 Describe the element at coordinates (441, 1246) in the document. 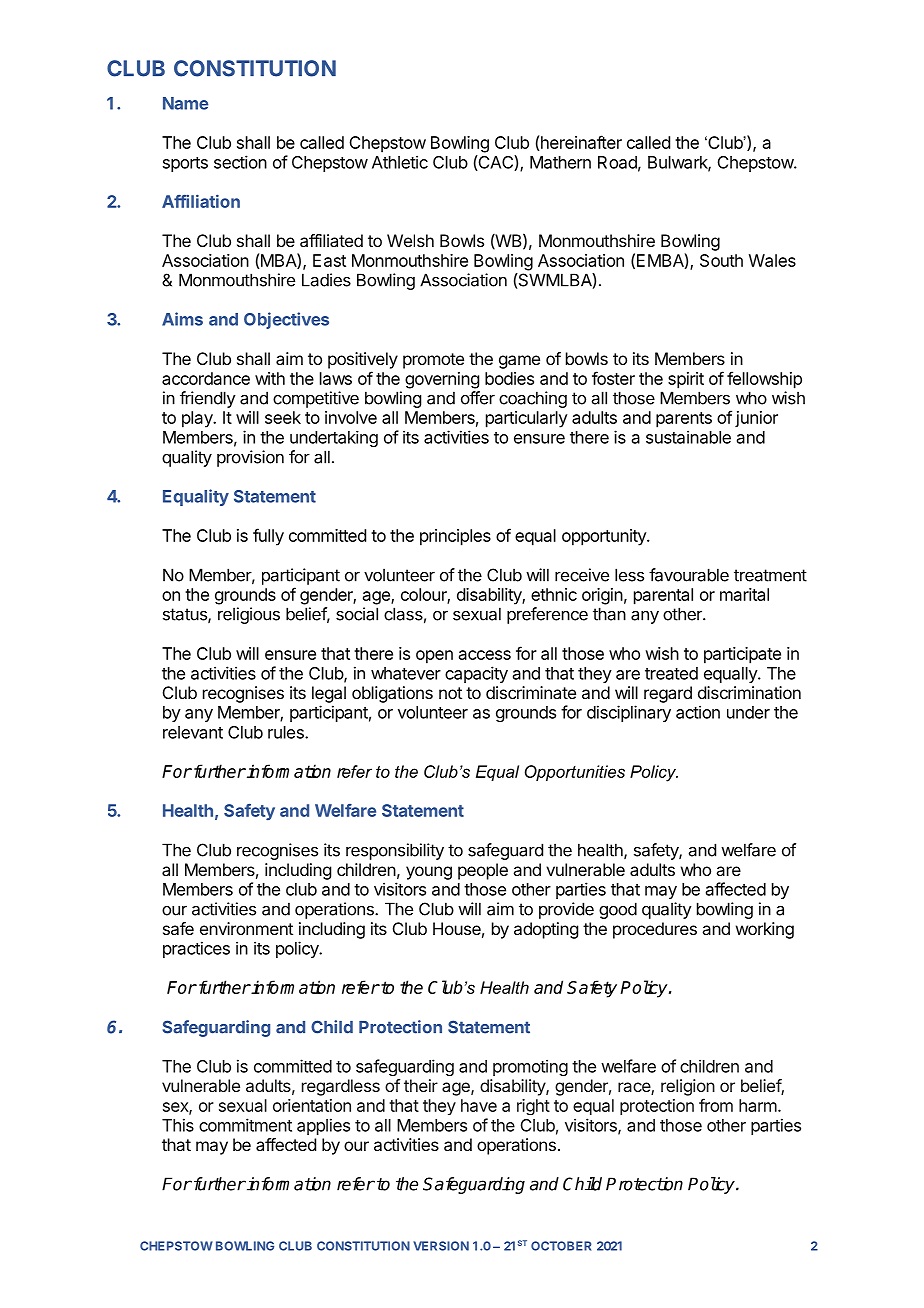

I see `VERSION` at that location.
